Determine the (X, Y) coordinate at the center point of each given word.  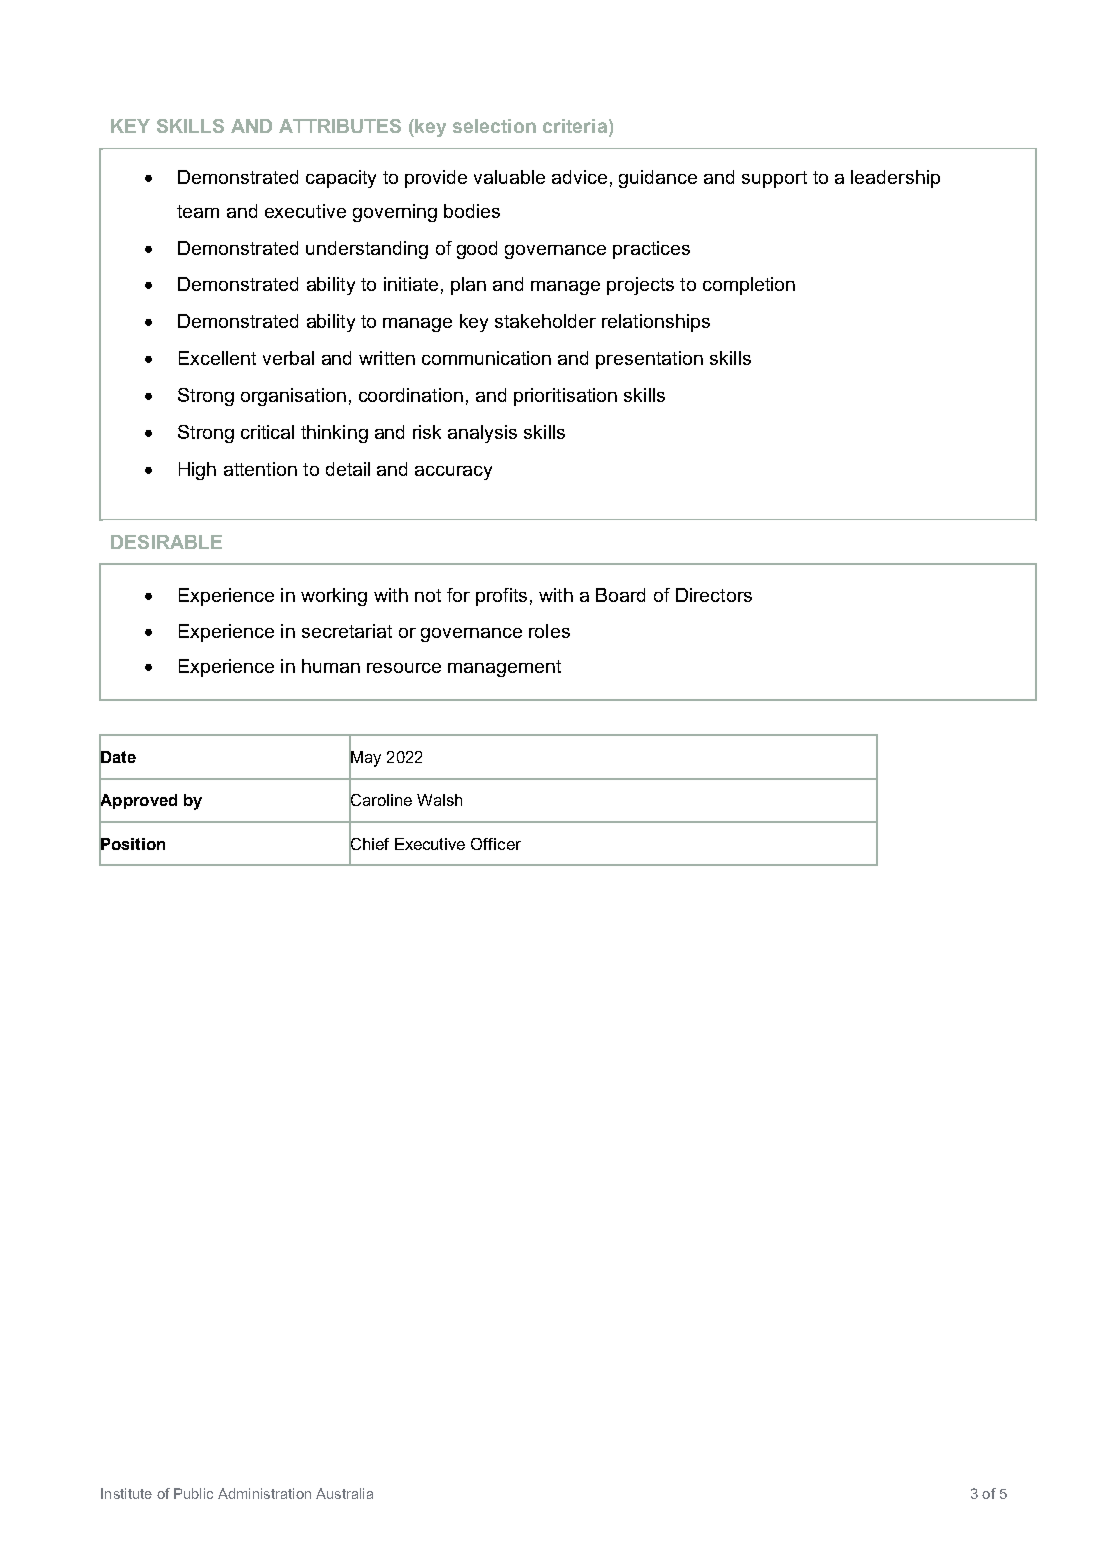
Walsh (439, 800)
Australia (344, 1493)
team (198, 211)
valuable (509, 177)
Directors (714, 595)
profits (501, 597)
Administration (264, 1493)
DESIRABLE (166, 542)
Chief (369, 843)
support (774, 179)
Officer (496, 844)
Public (193, 1493)
